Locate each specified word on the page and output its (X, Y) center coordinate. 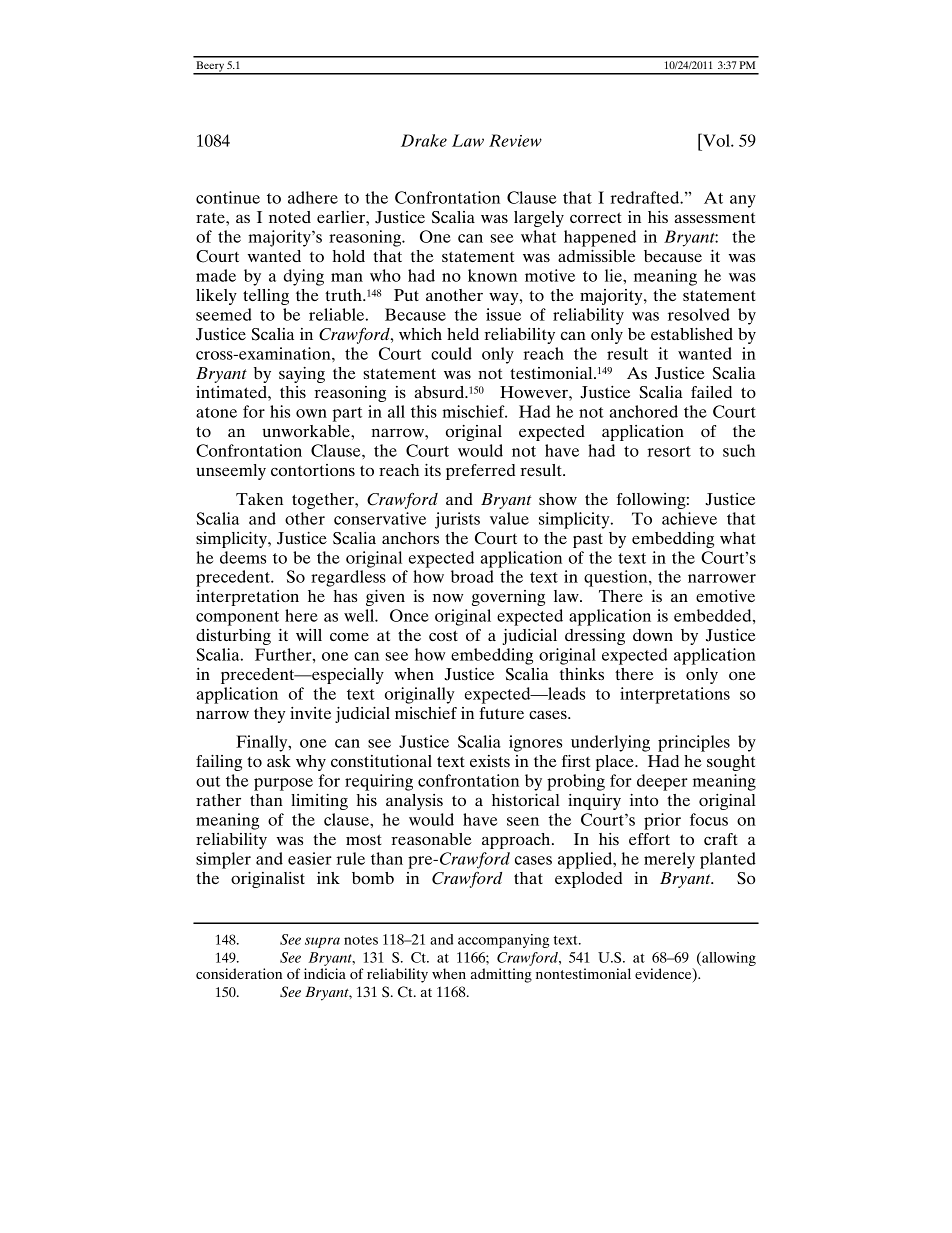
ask (279, 761)
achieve (689, 518)
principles (694, 743)
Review (515, 140)
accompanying (503, 941)
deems (243, 557)
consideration (239, 973)
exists (490, 761)
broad (472, 576)
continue (228, 197)
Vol (716, 140)
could (451, 353)
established (692, 334)
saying (302, 375)
